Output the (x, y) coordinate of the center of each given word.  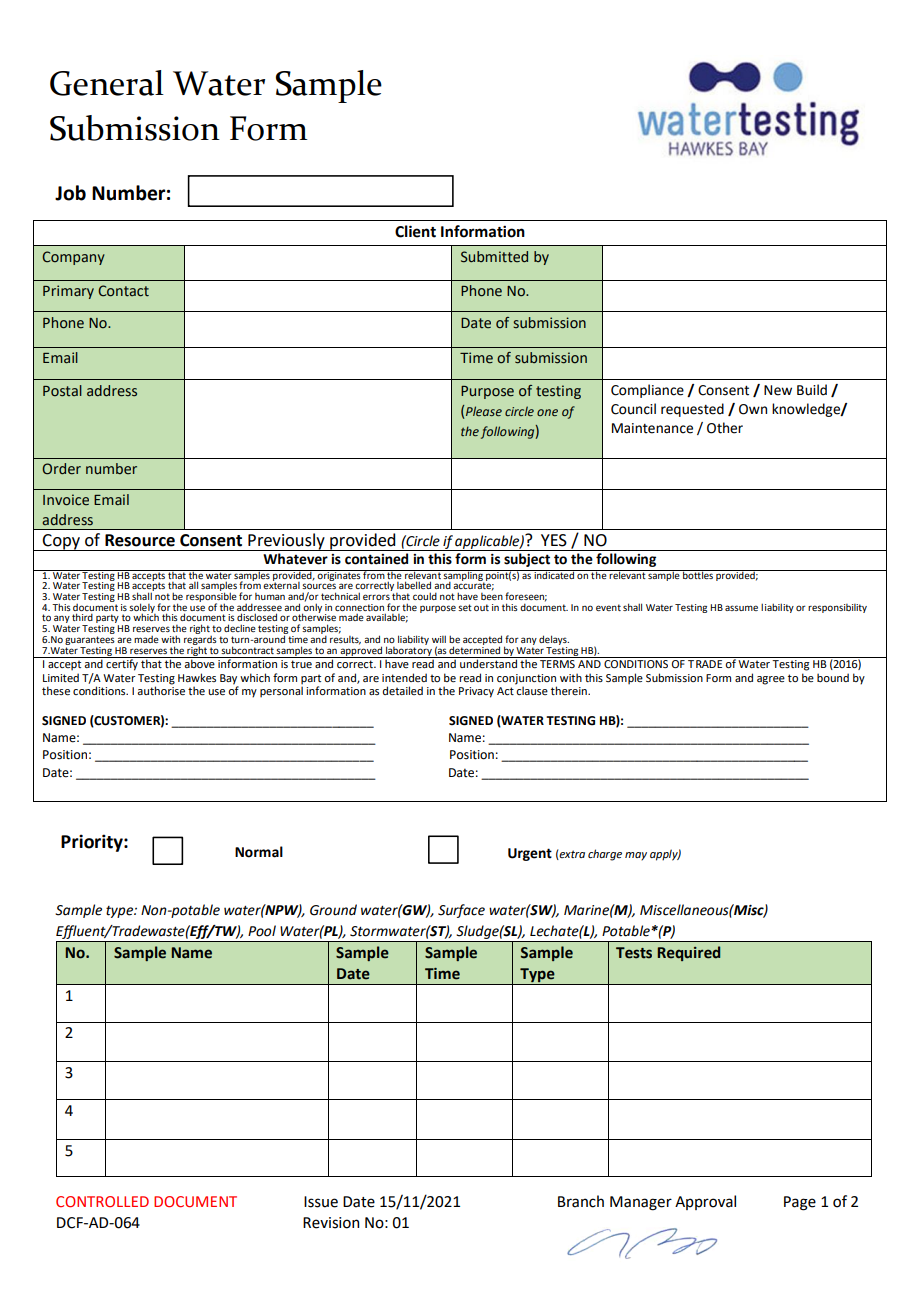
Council (633, 409)
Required (688, 953)
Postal (62, 391)
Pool (262, 931)
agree (771, 680)
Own (753, 409)
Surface (461, 911)
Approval (705, 1202)
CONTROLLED (102, 1201)
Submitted (494, 257)
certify (122, 664)
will (439, 639)
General (107, 83)
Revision (331, 1223)
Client (415, 231)
